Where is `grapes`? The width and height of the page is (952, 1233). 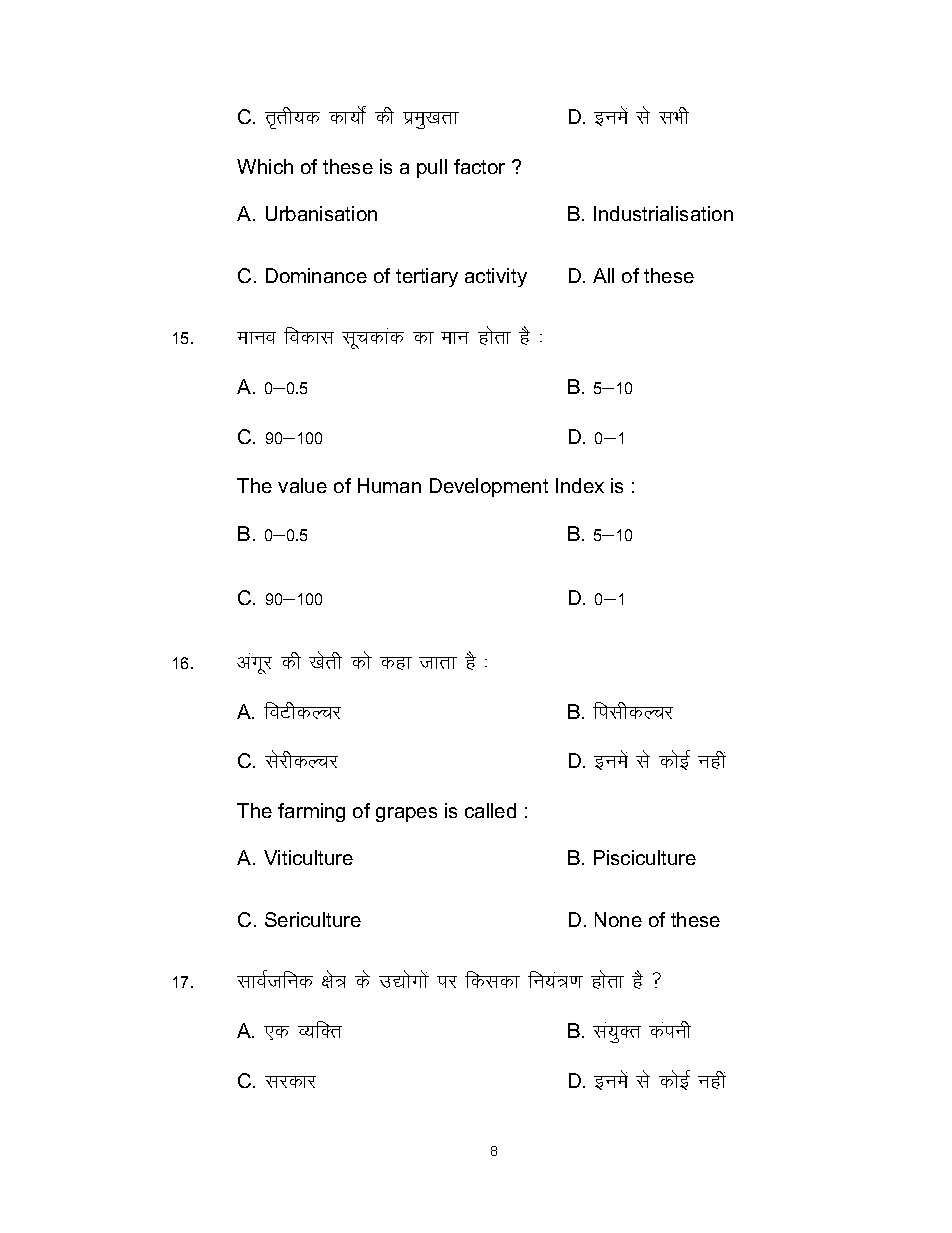 grapes is located at coordinates (406, 814).
